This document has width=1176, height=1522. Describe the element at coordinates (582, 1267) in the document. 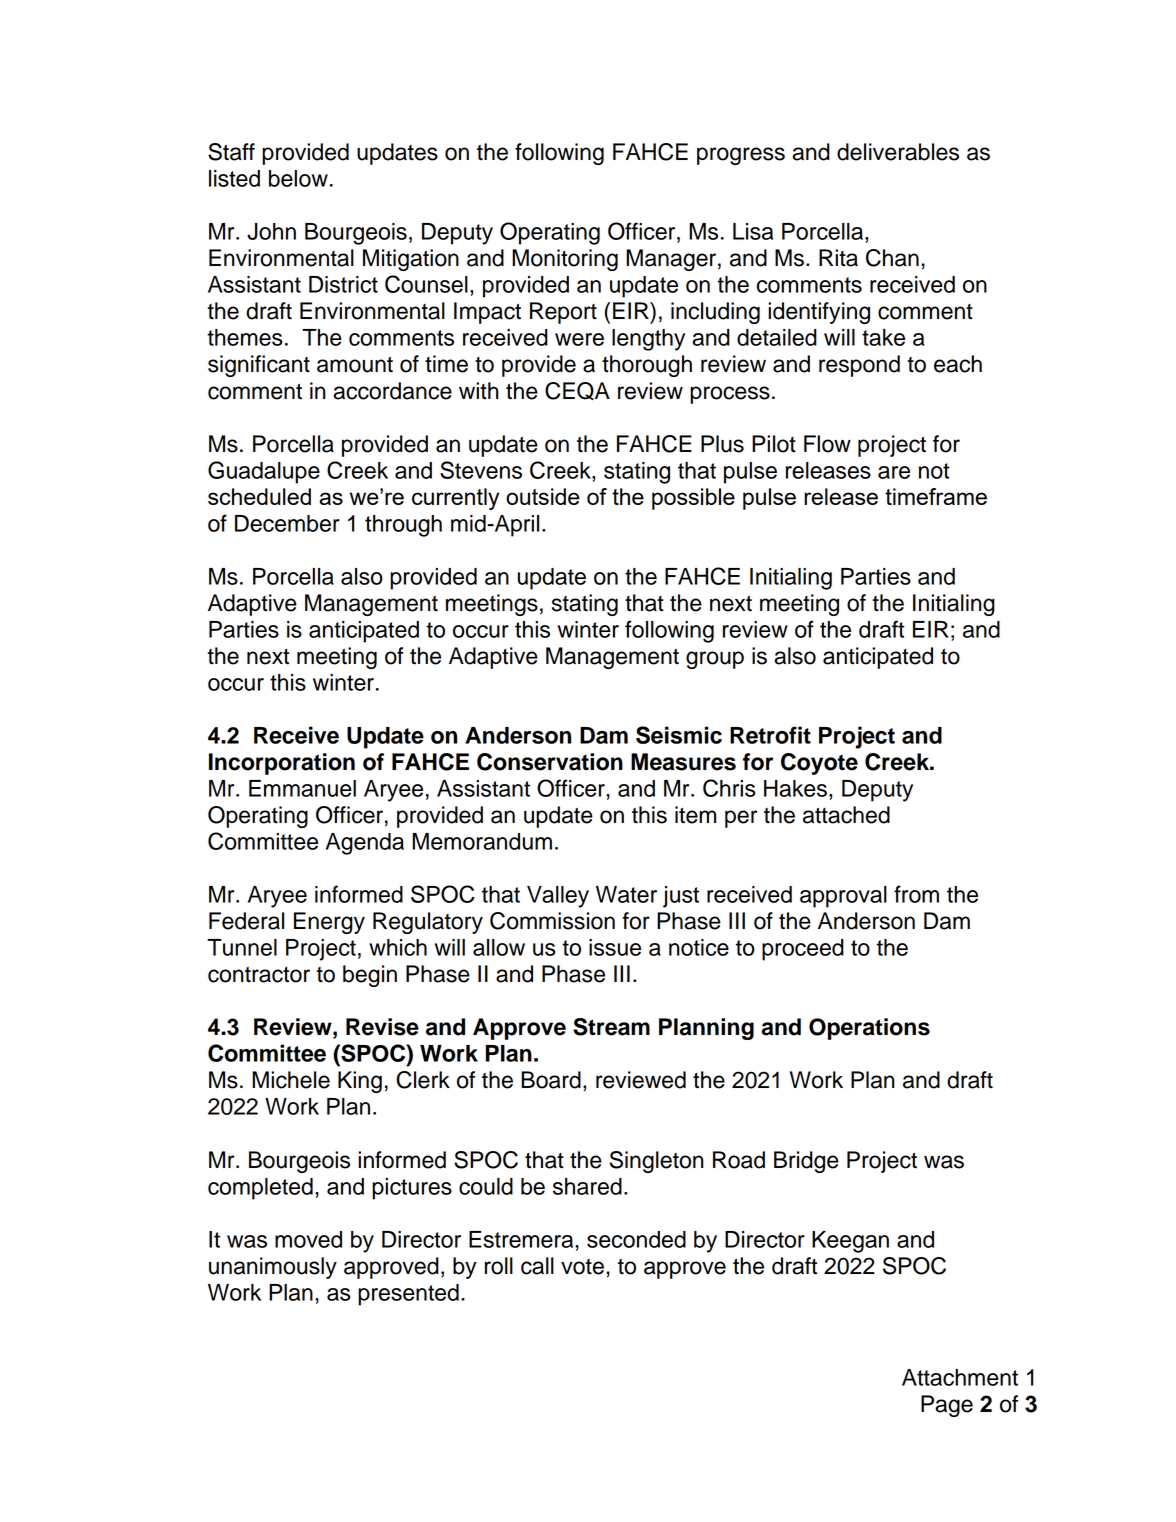

I see `vote` at that location.
